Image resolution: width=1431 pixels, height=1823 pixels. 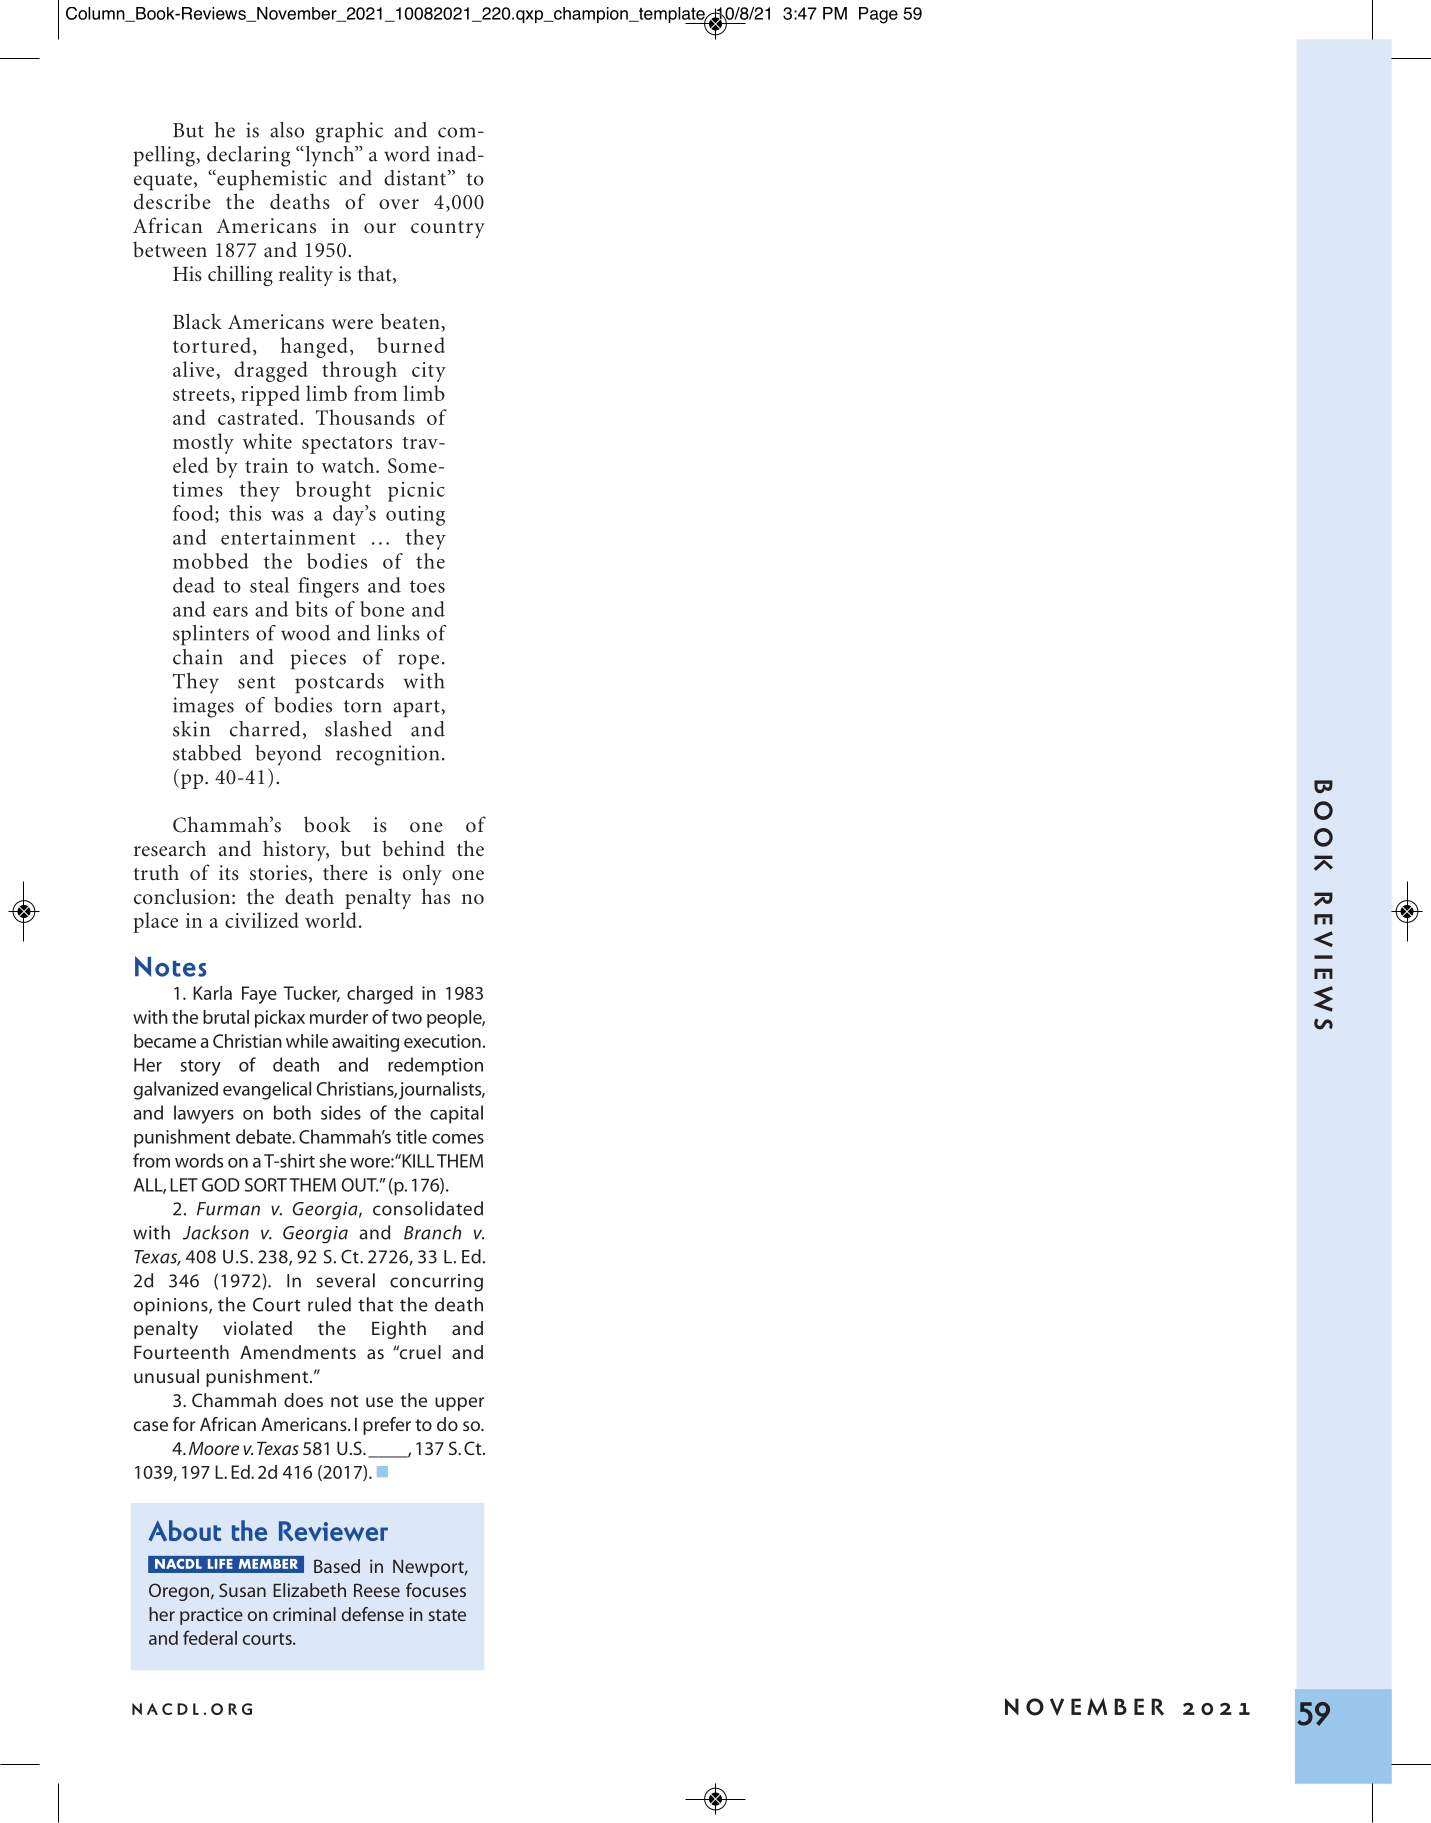 I want to click on white, so click(x=267, y=441).
